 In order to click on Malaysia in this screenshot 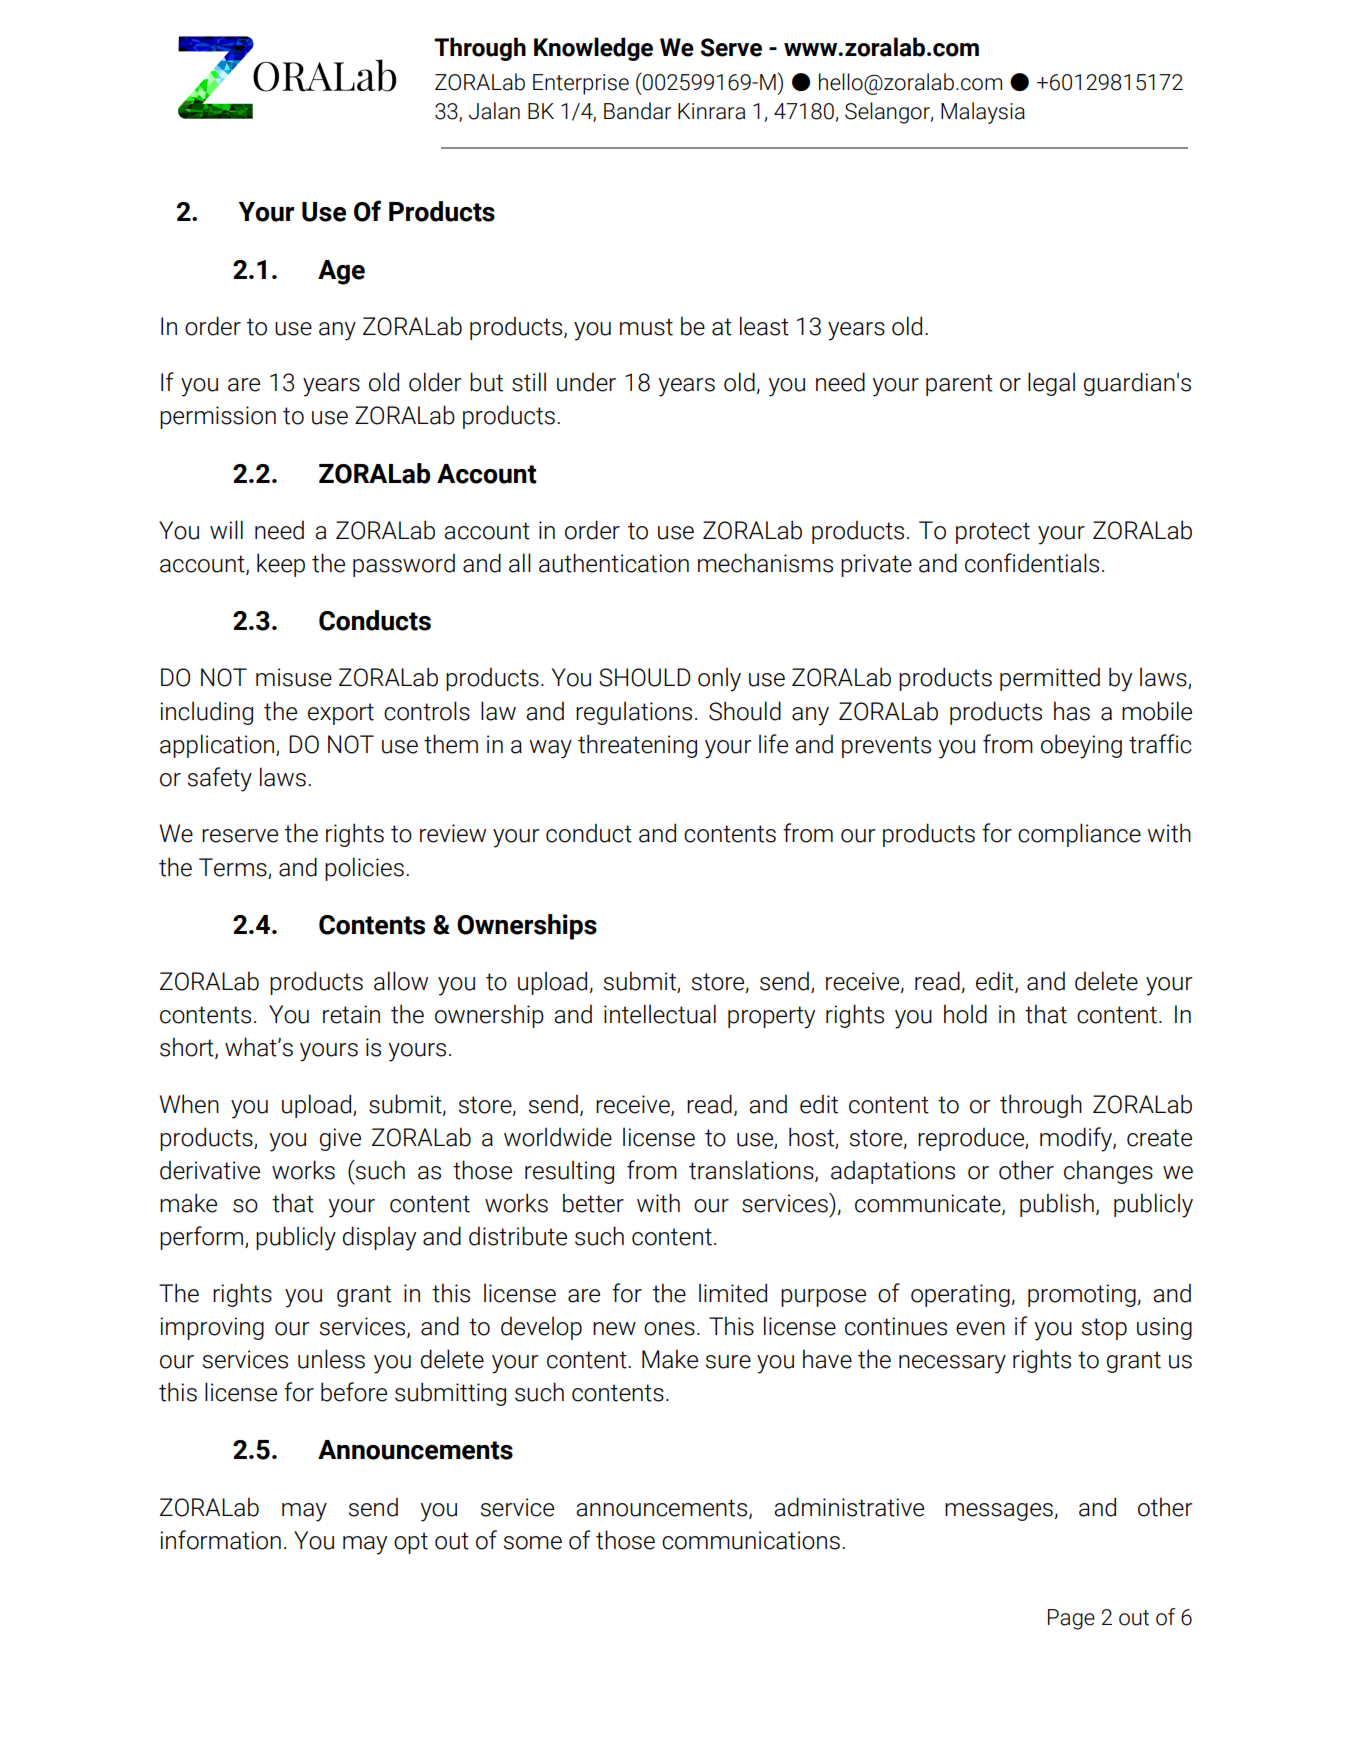, I will do `click(983, 113)`.
